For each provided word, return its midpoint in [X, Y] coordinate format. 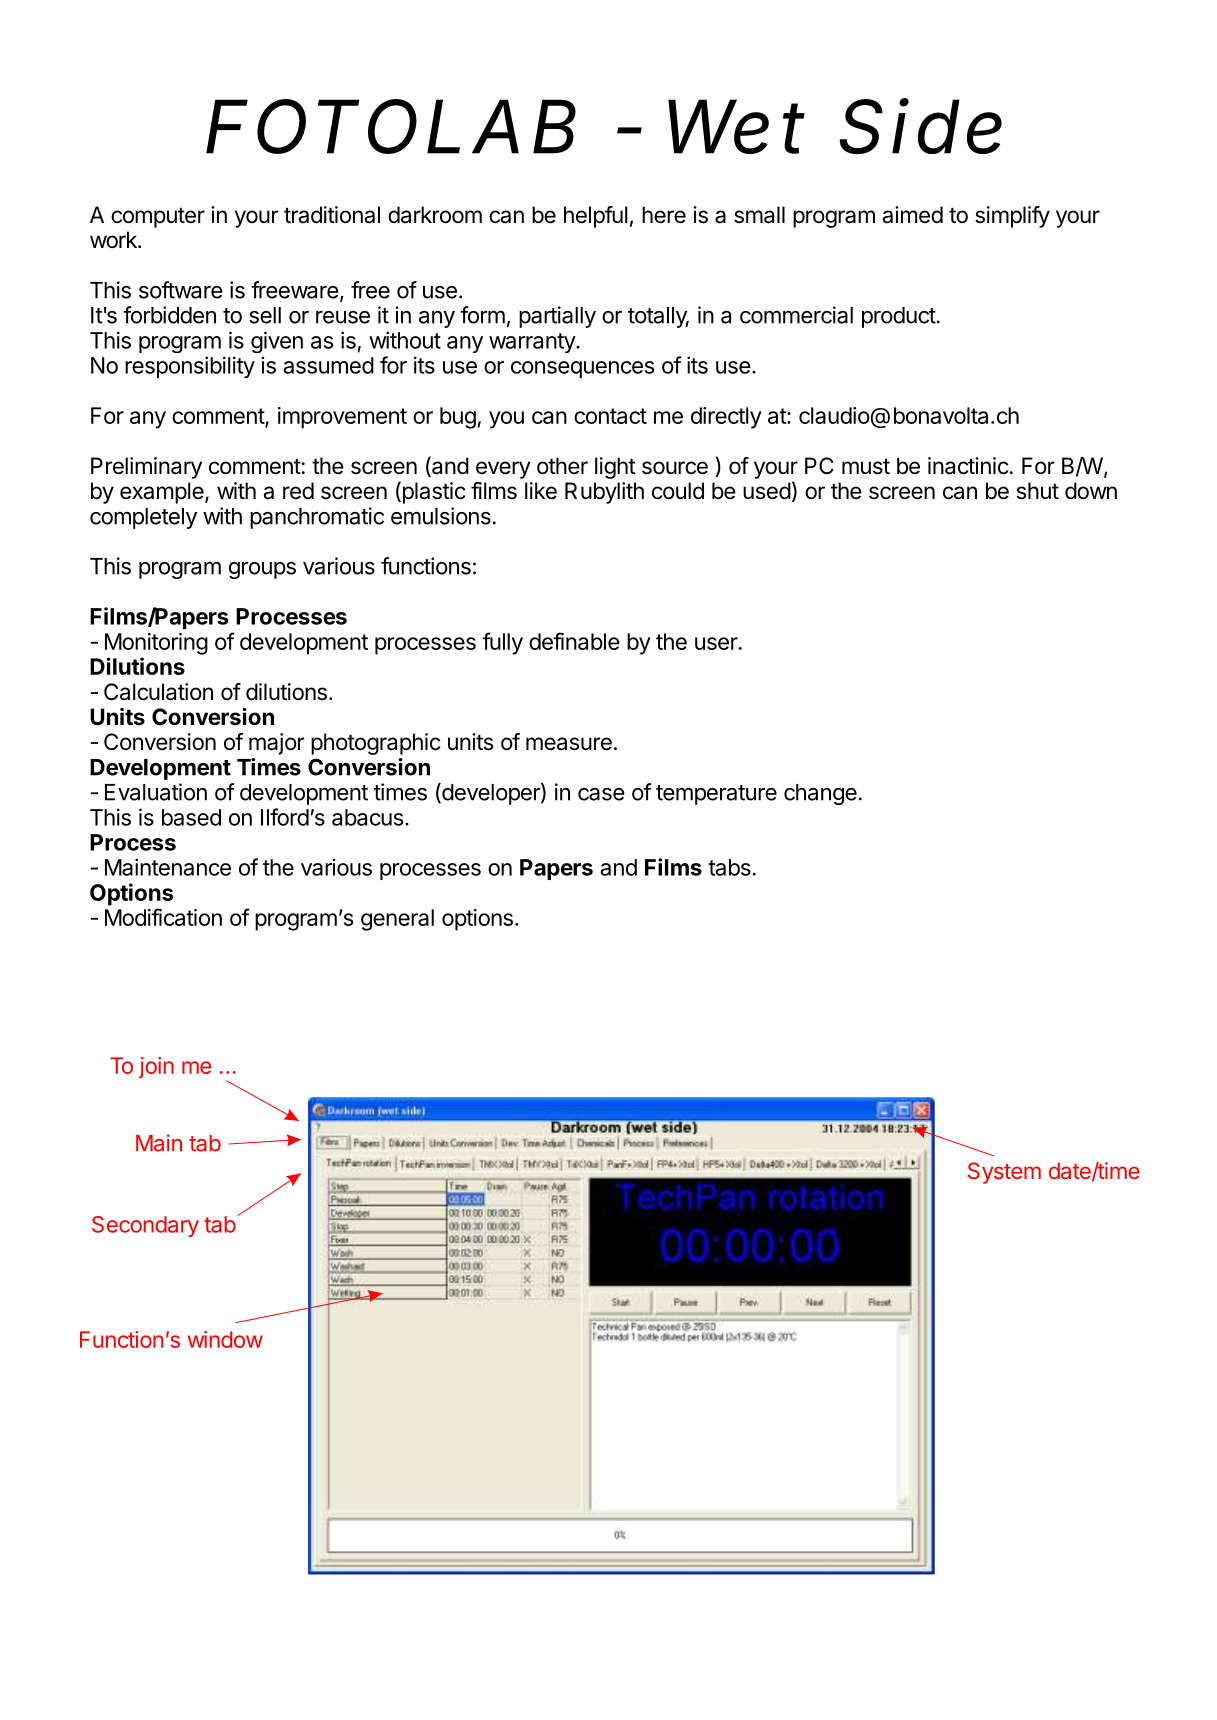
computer [158, 218]
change [820, 794]
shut [1038, 491]
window [225, 1339]
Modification [163, 917]
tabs [729, 867]
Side [921, 126]
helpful [596, 217]
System [1004, 1173]
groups [262, 570]
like [541, 491]
